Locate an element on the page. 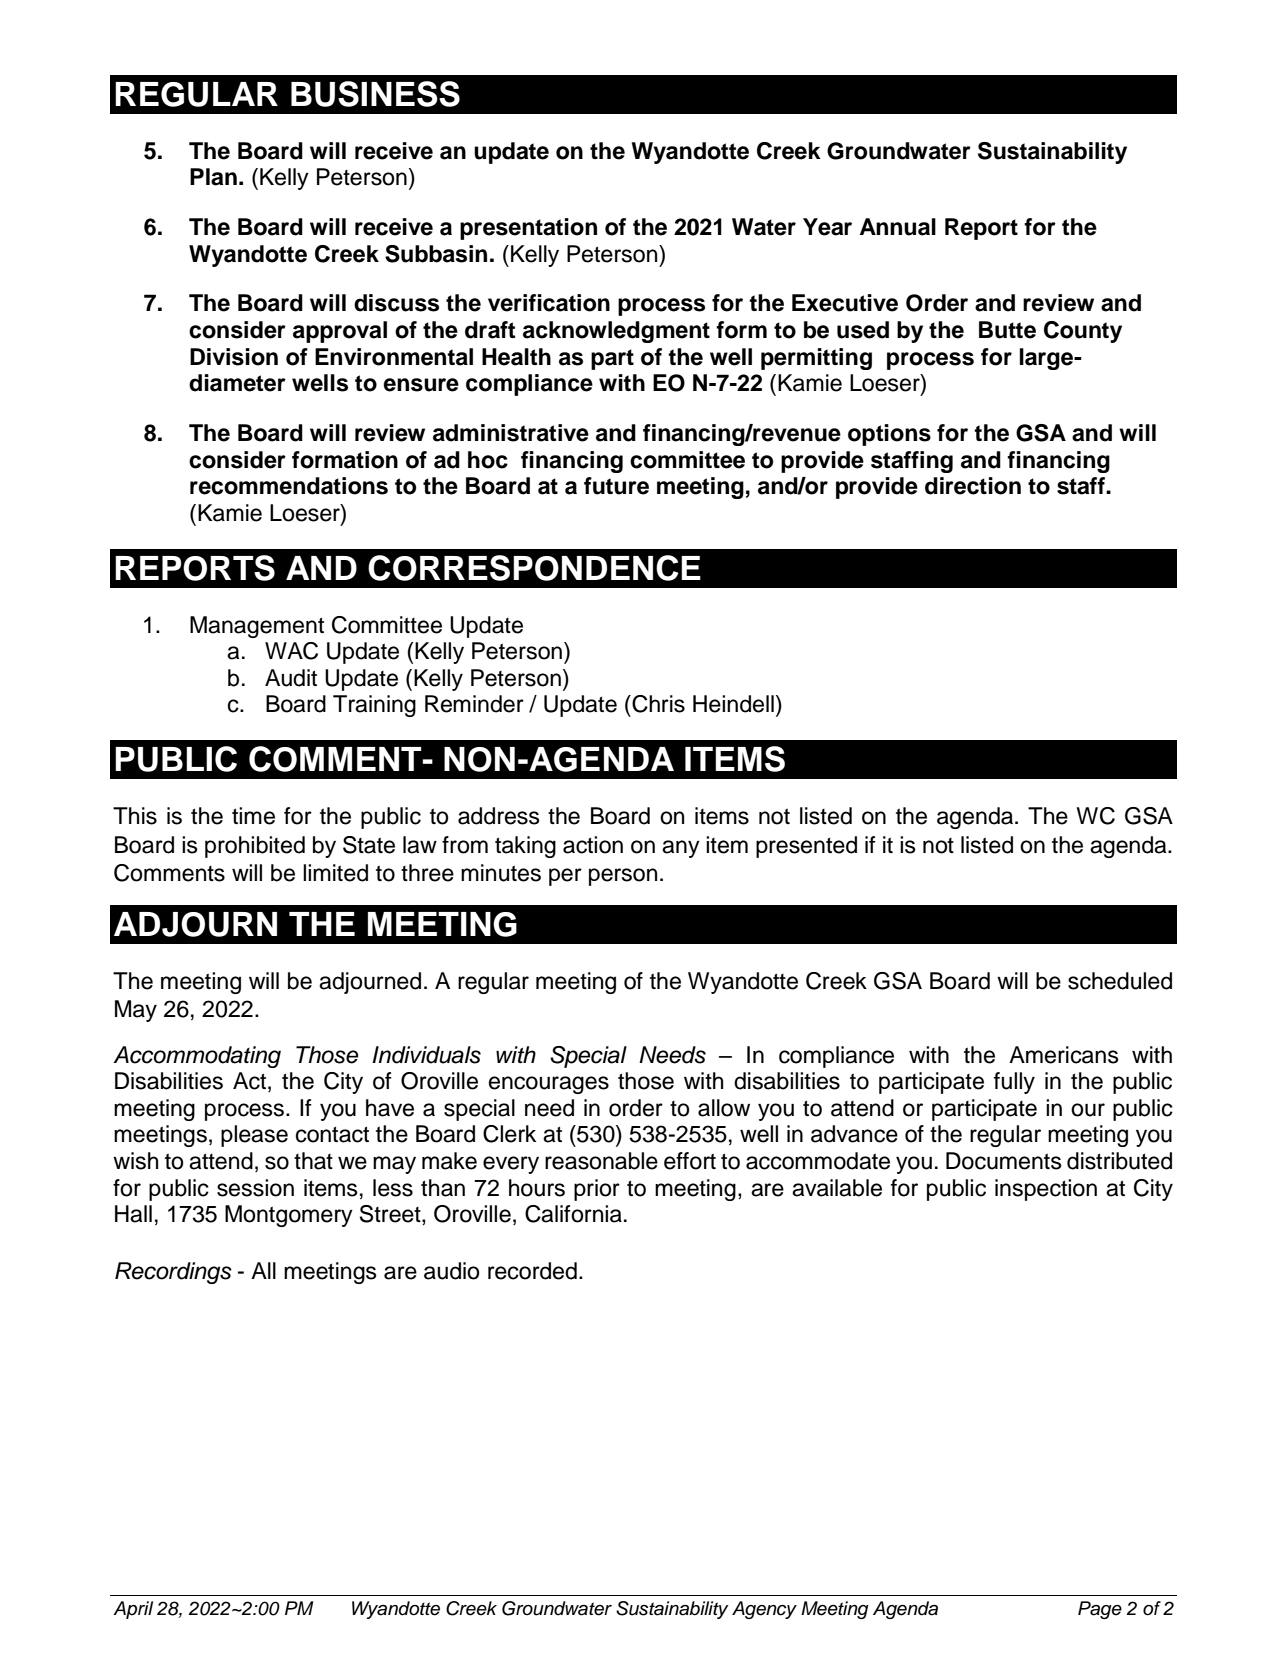  presentation is located at coordinates (528, 229).
